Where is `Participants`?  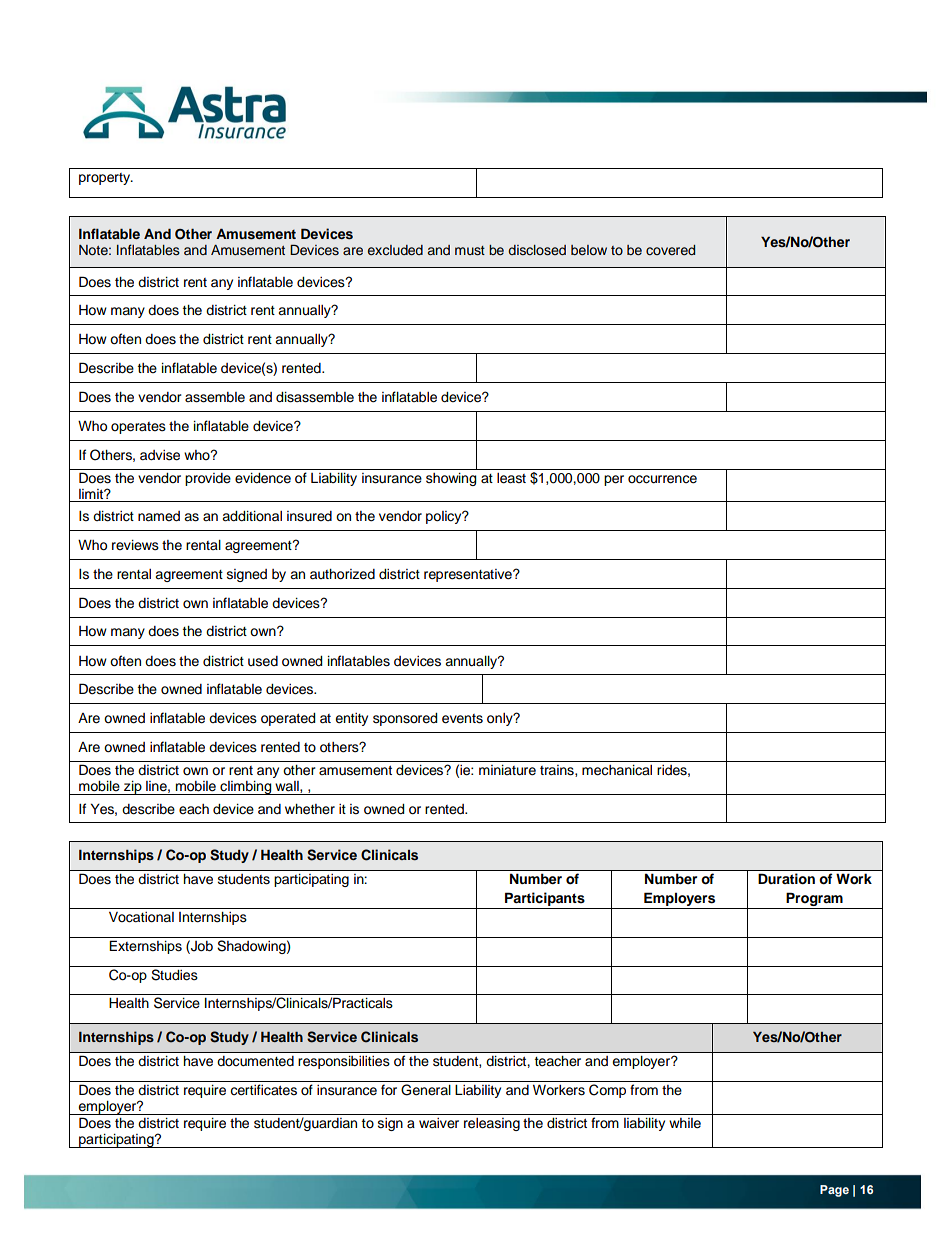
Participants is located at coordinates (545, 899).
